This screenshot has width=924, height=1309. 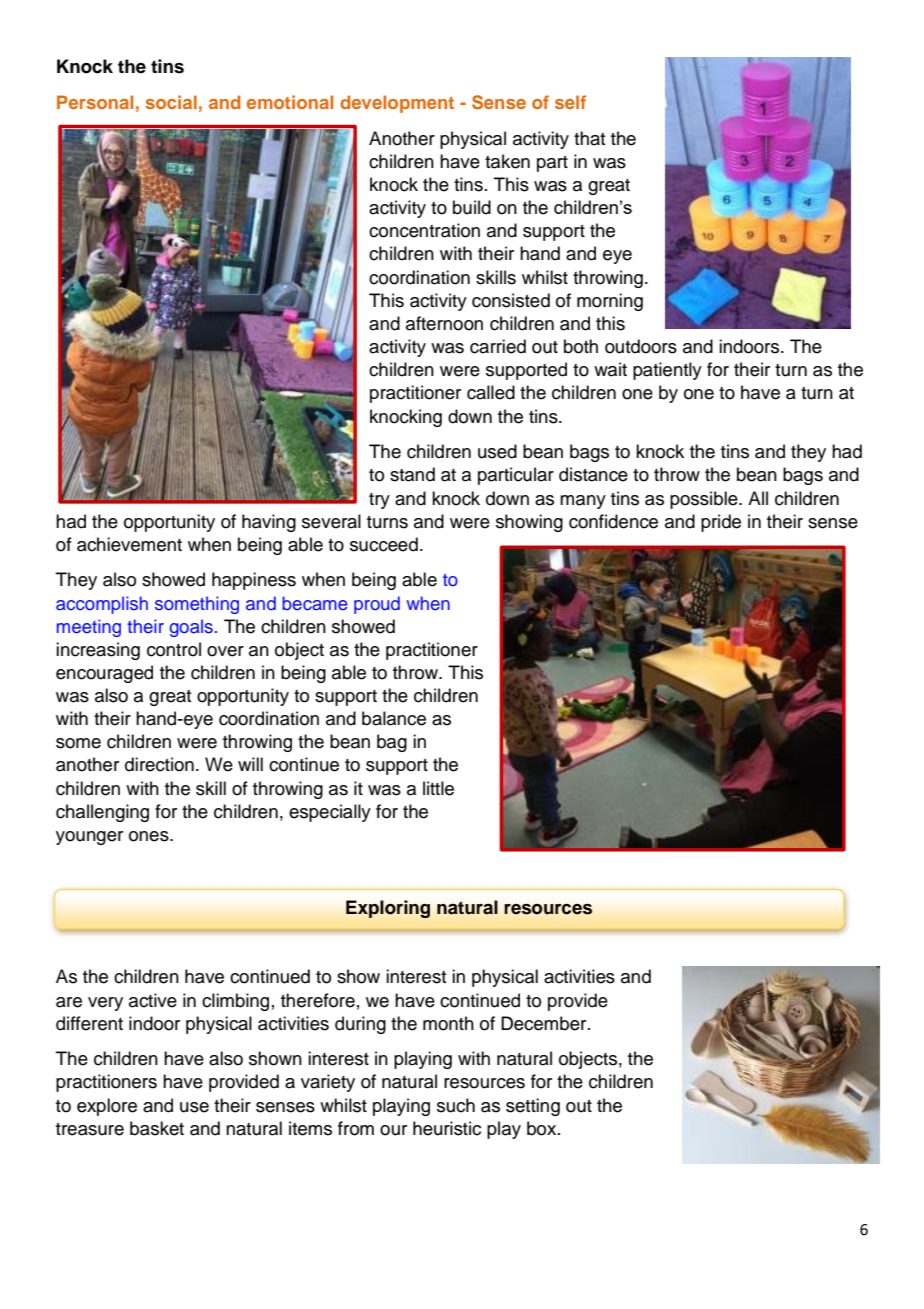 I want to click on that, so click(x=590, y=138).
